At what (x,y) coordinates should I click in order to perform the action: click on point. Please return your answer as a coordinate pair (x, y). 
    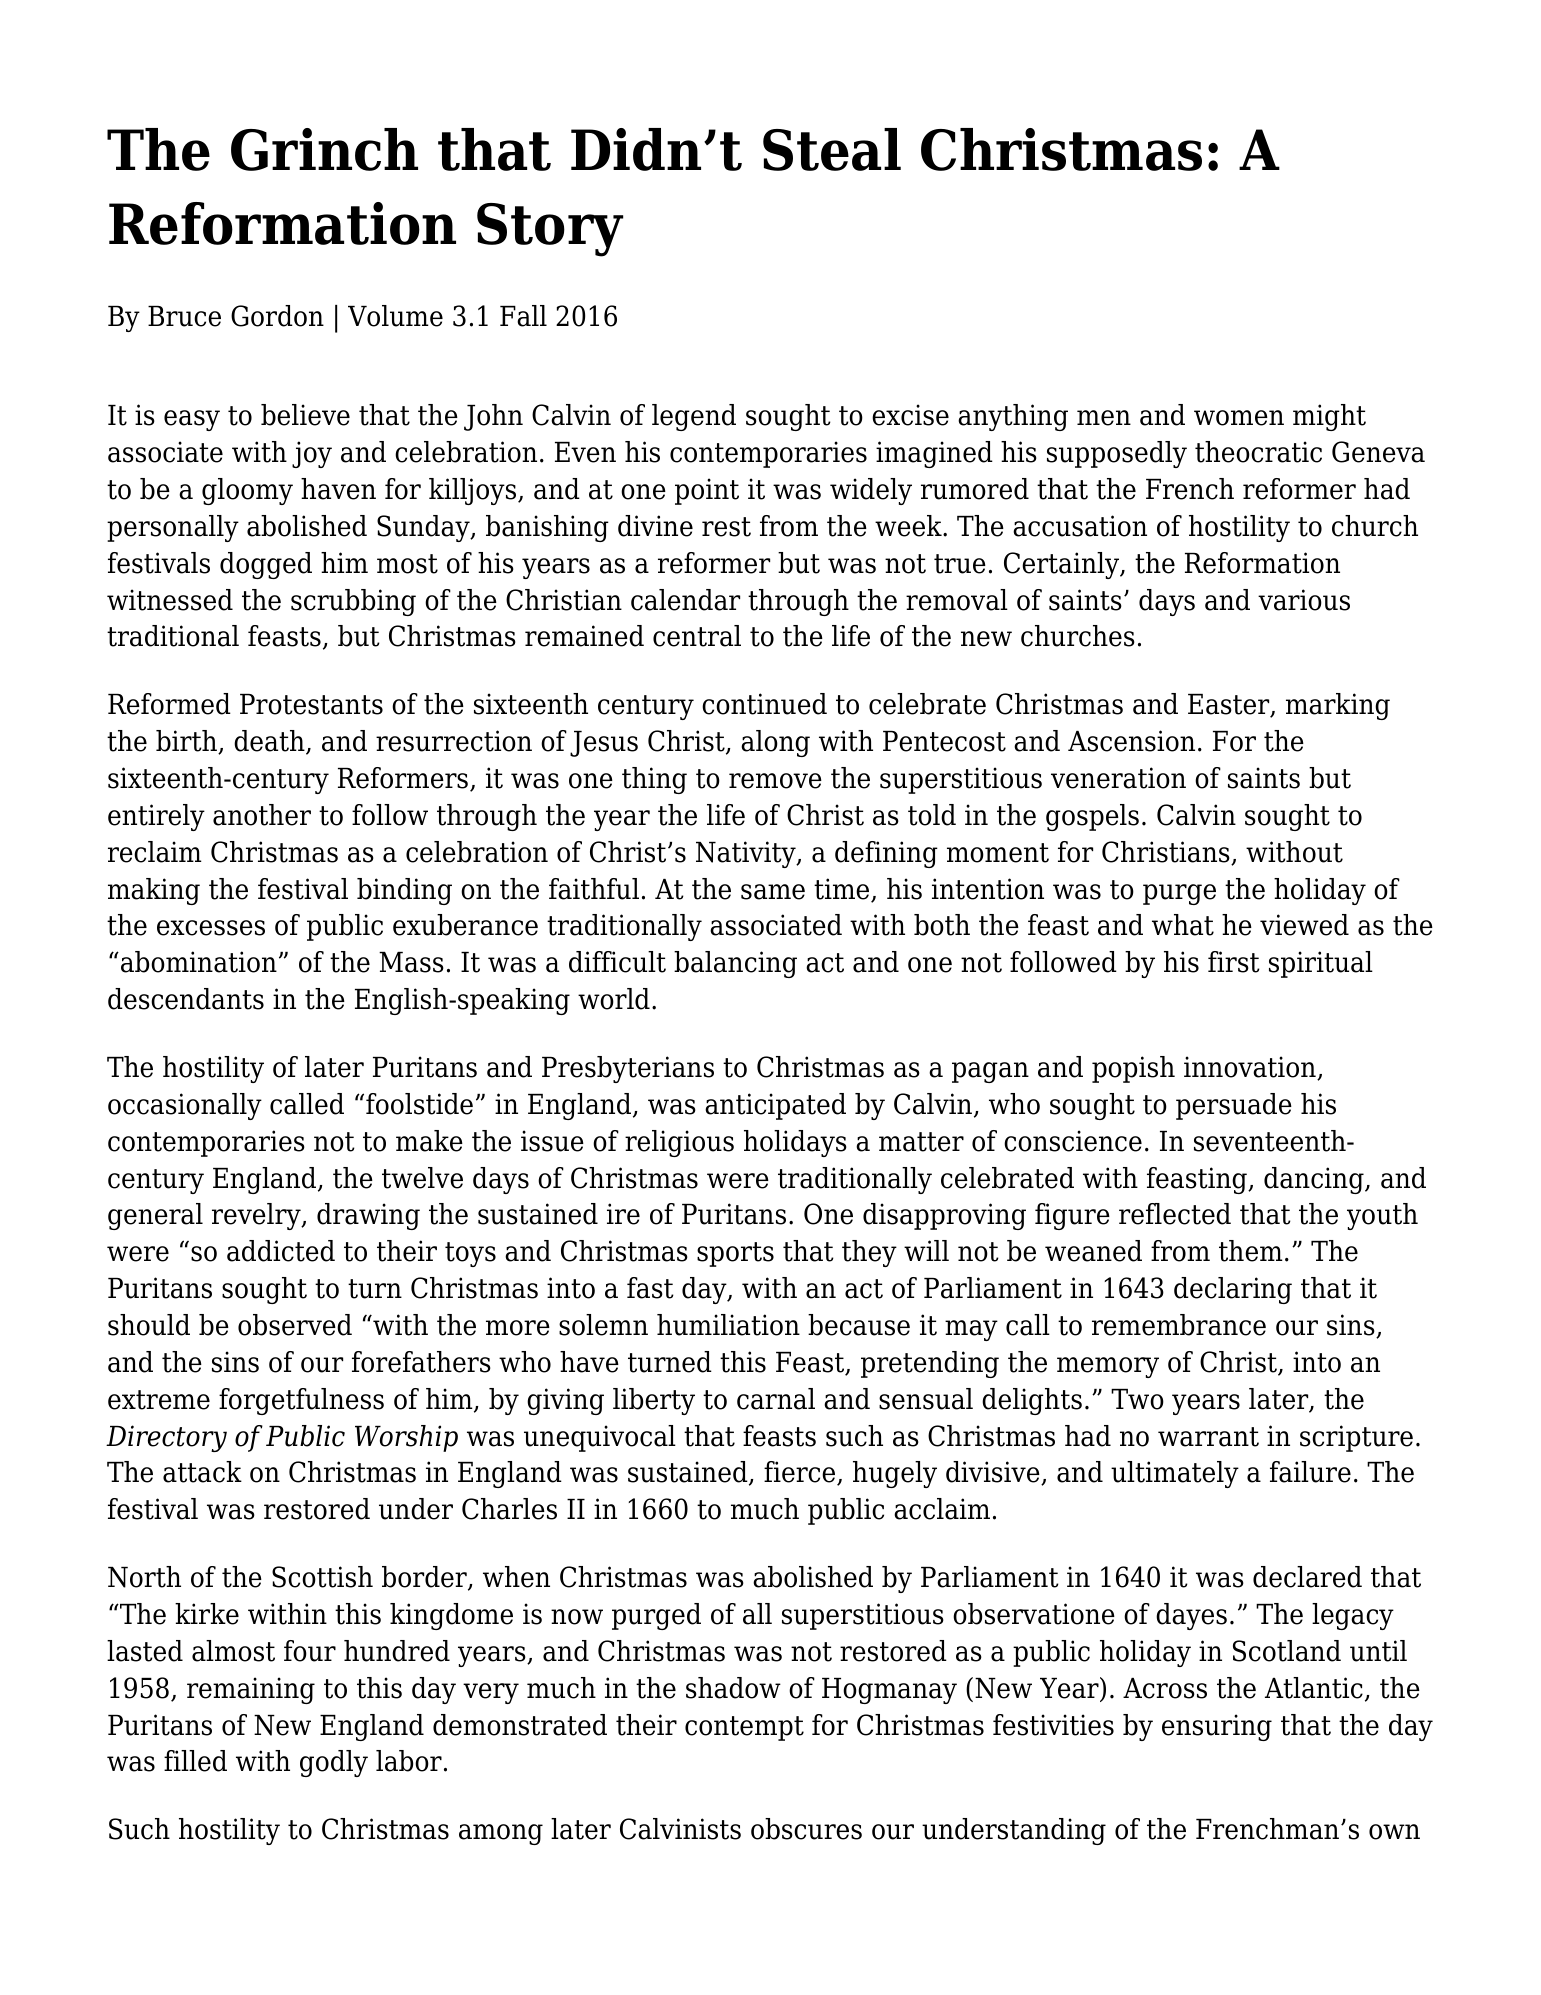
    Looking at the image, I should click on (707, 491).
